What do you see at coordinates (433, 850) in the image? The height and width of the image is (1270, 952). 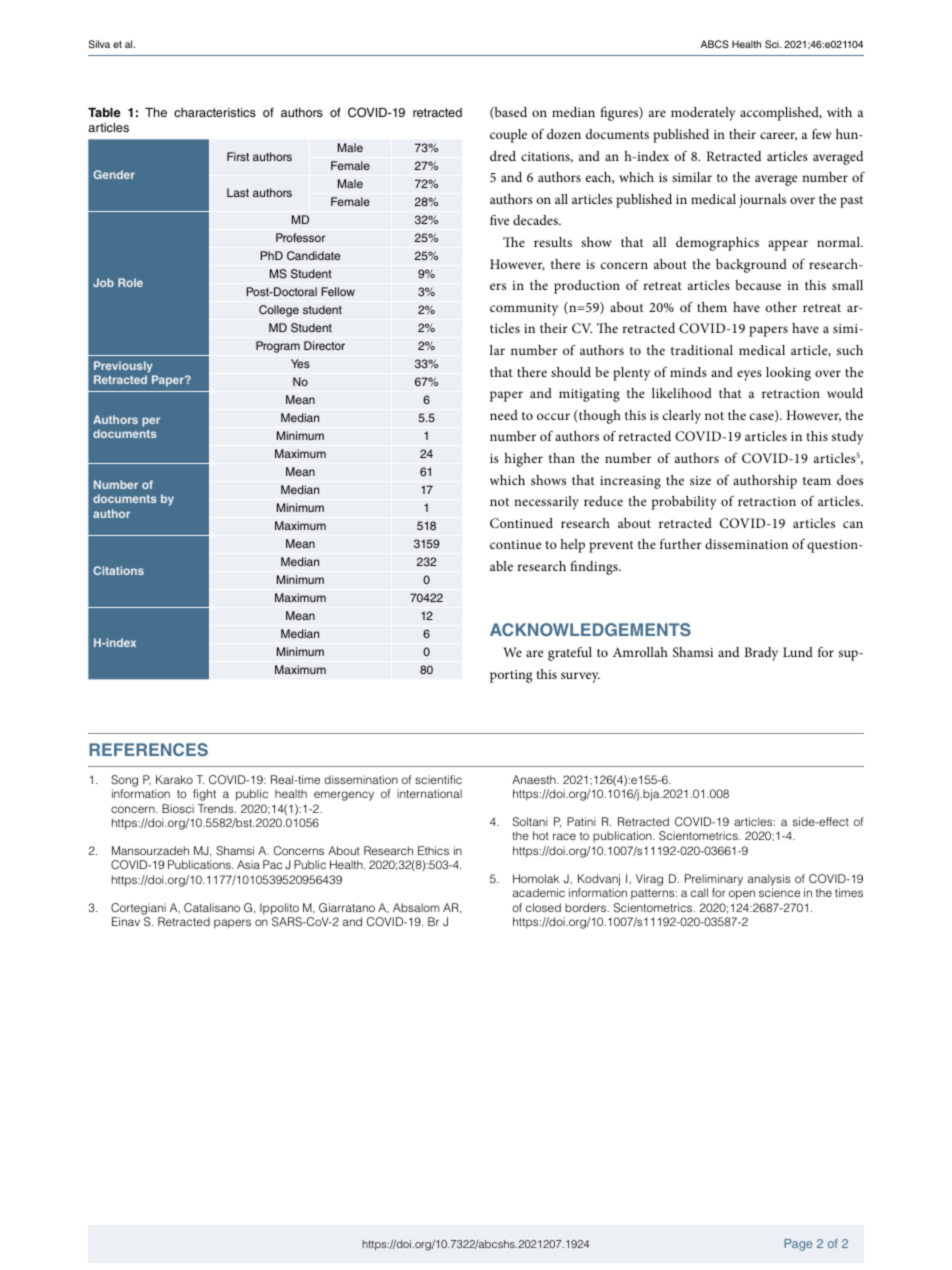 I see `Ethics` at bounding box center [433, 850].
